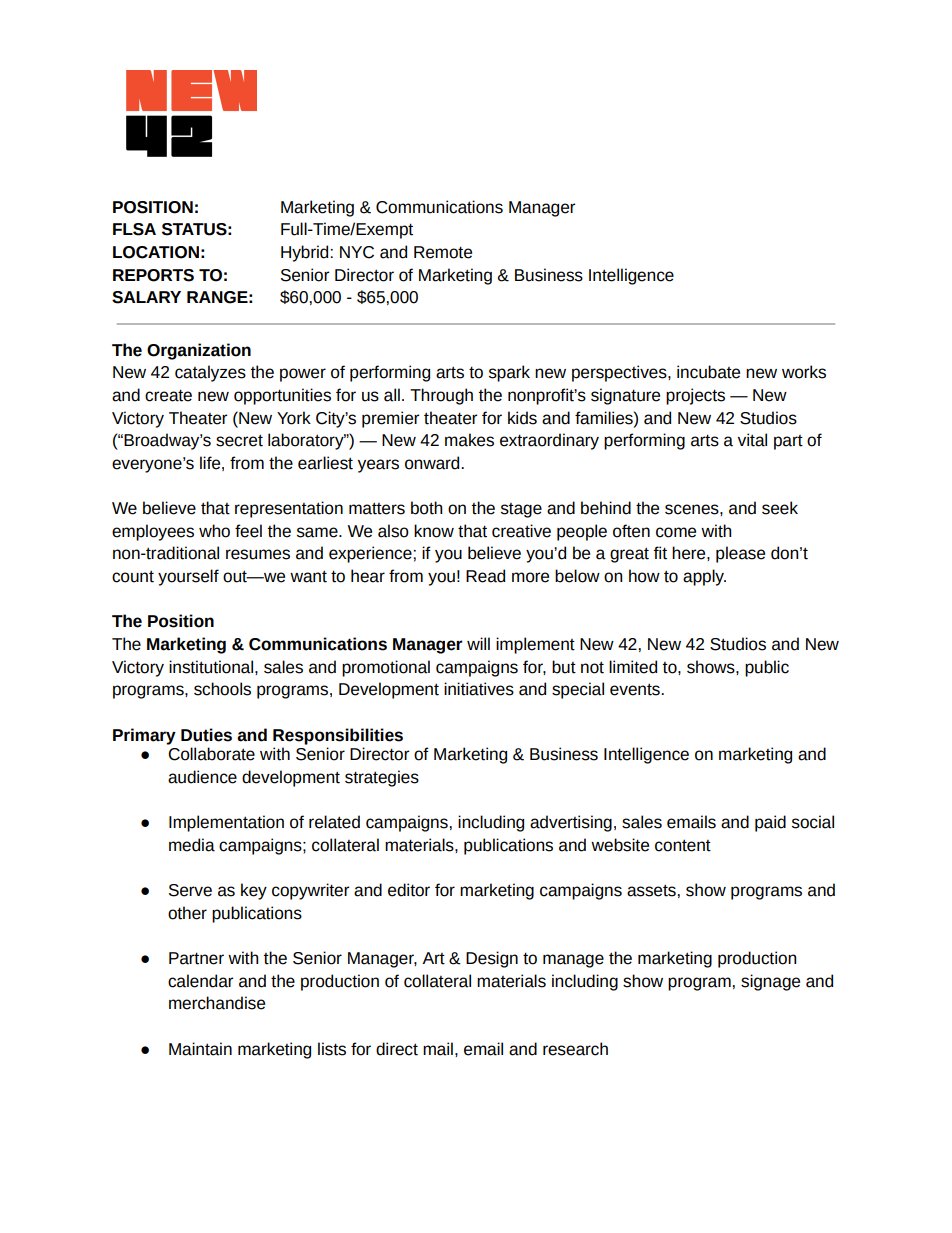 The image size is (952, 1233). What do you see at coordinates (217, 1003) in the document?
I see `merchandise` at bounding box center [217, 1003].
